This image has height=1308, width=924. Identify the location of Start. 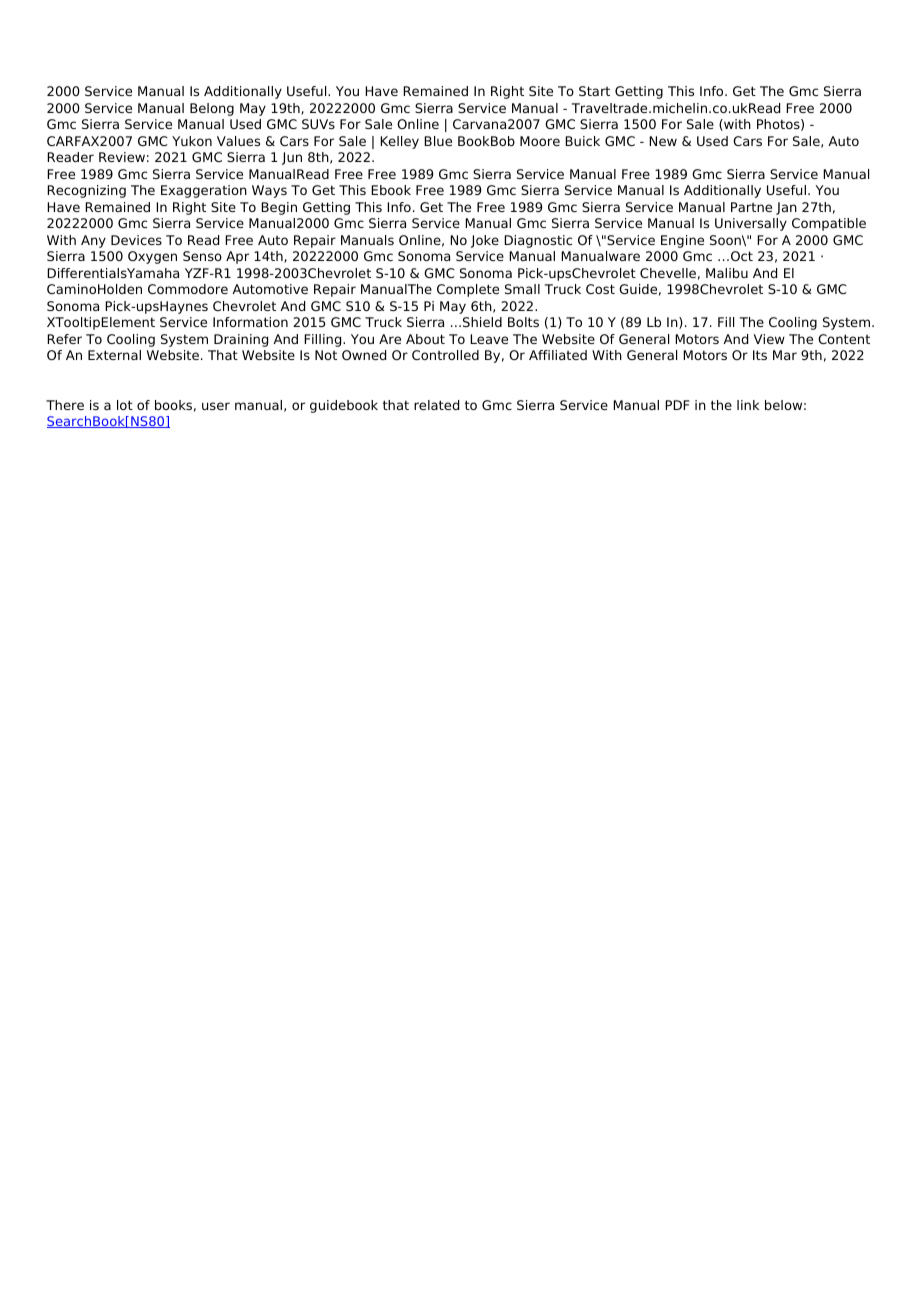
(594, 91).
